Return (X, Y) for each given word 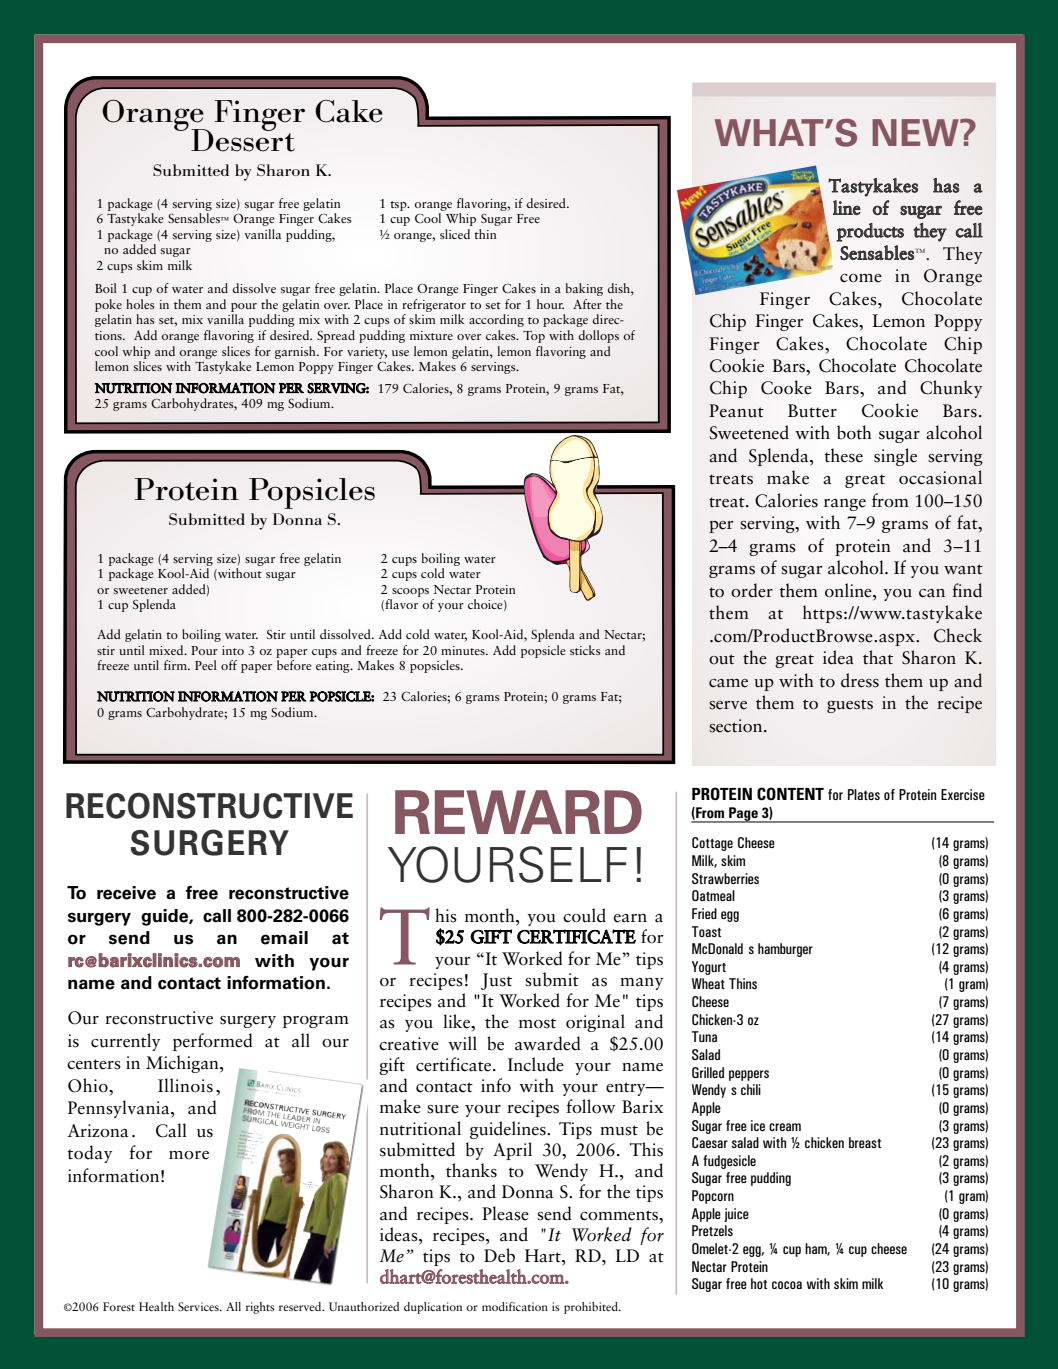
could (584, 915)
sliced (455, 234)
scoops (410, 592)
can (932, 593)
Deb (499, 1255)
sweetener (141, 590)
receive (126, 893)
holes (140, 304)
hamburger (785, 950)
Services (199, 1306)
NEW (916, 132)
